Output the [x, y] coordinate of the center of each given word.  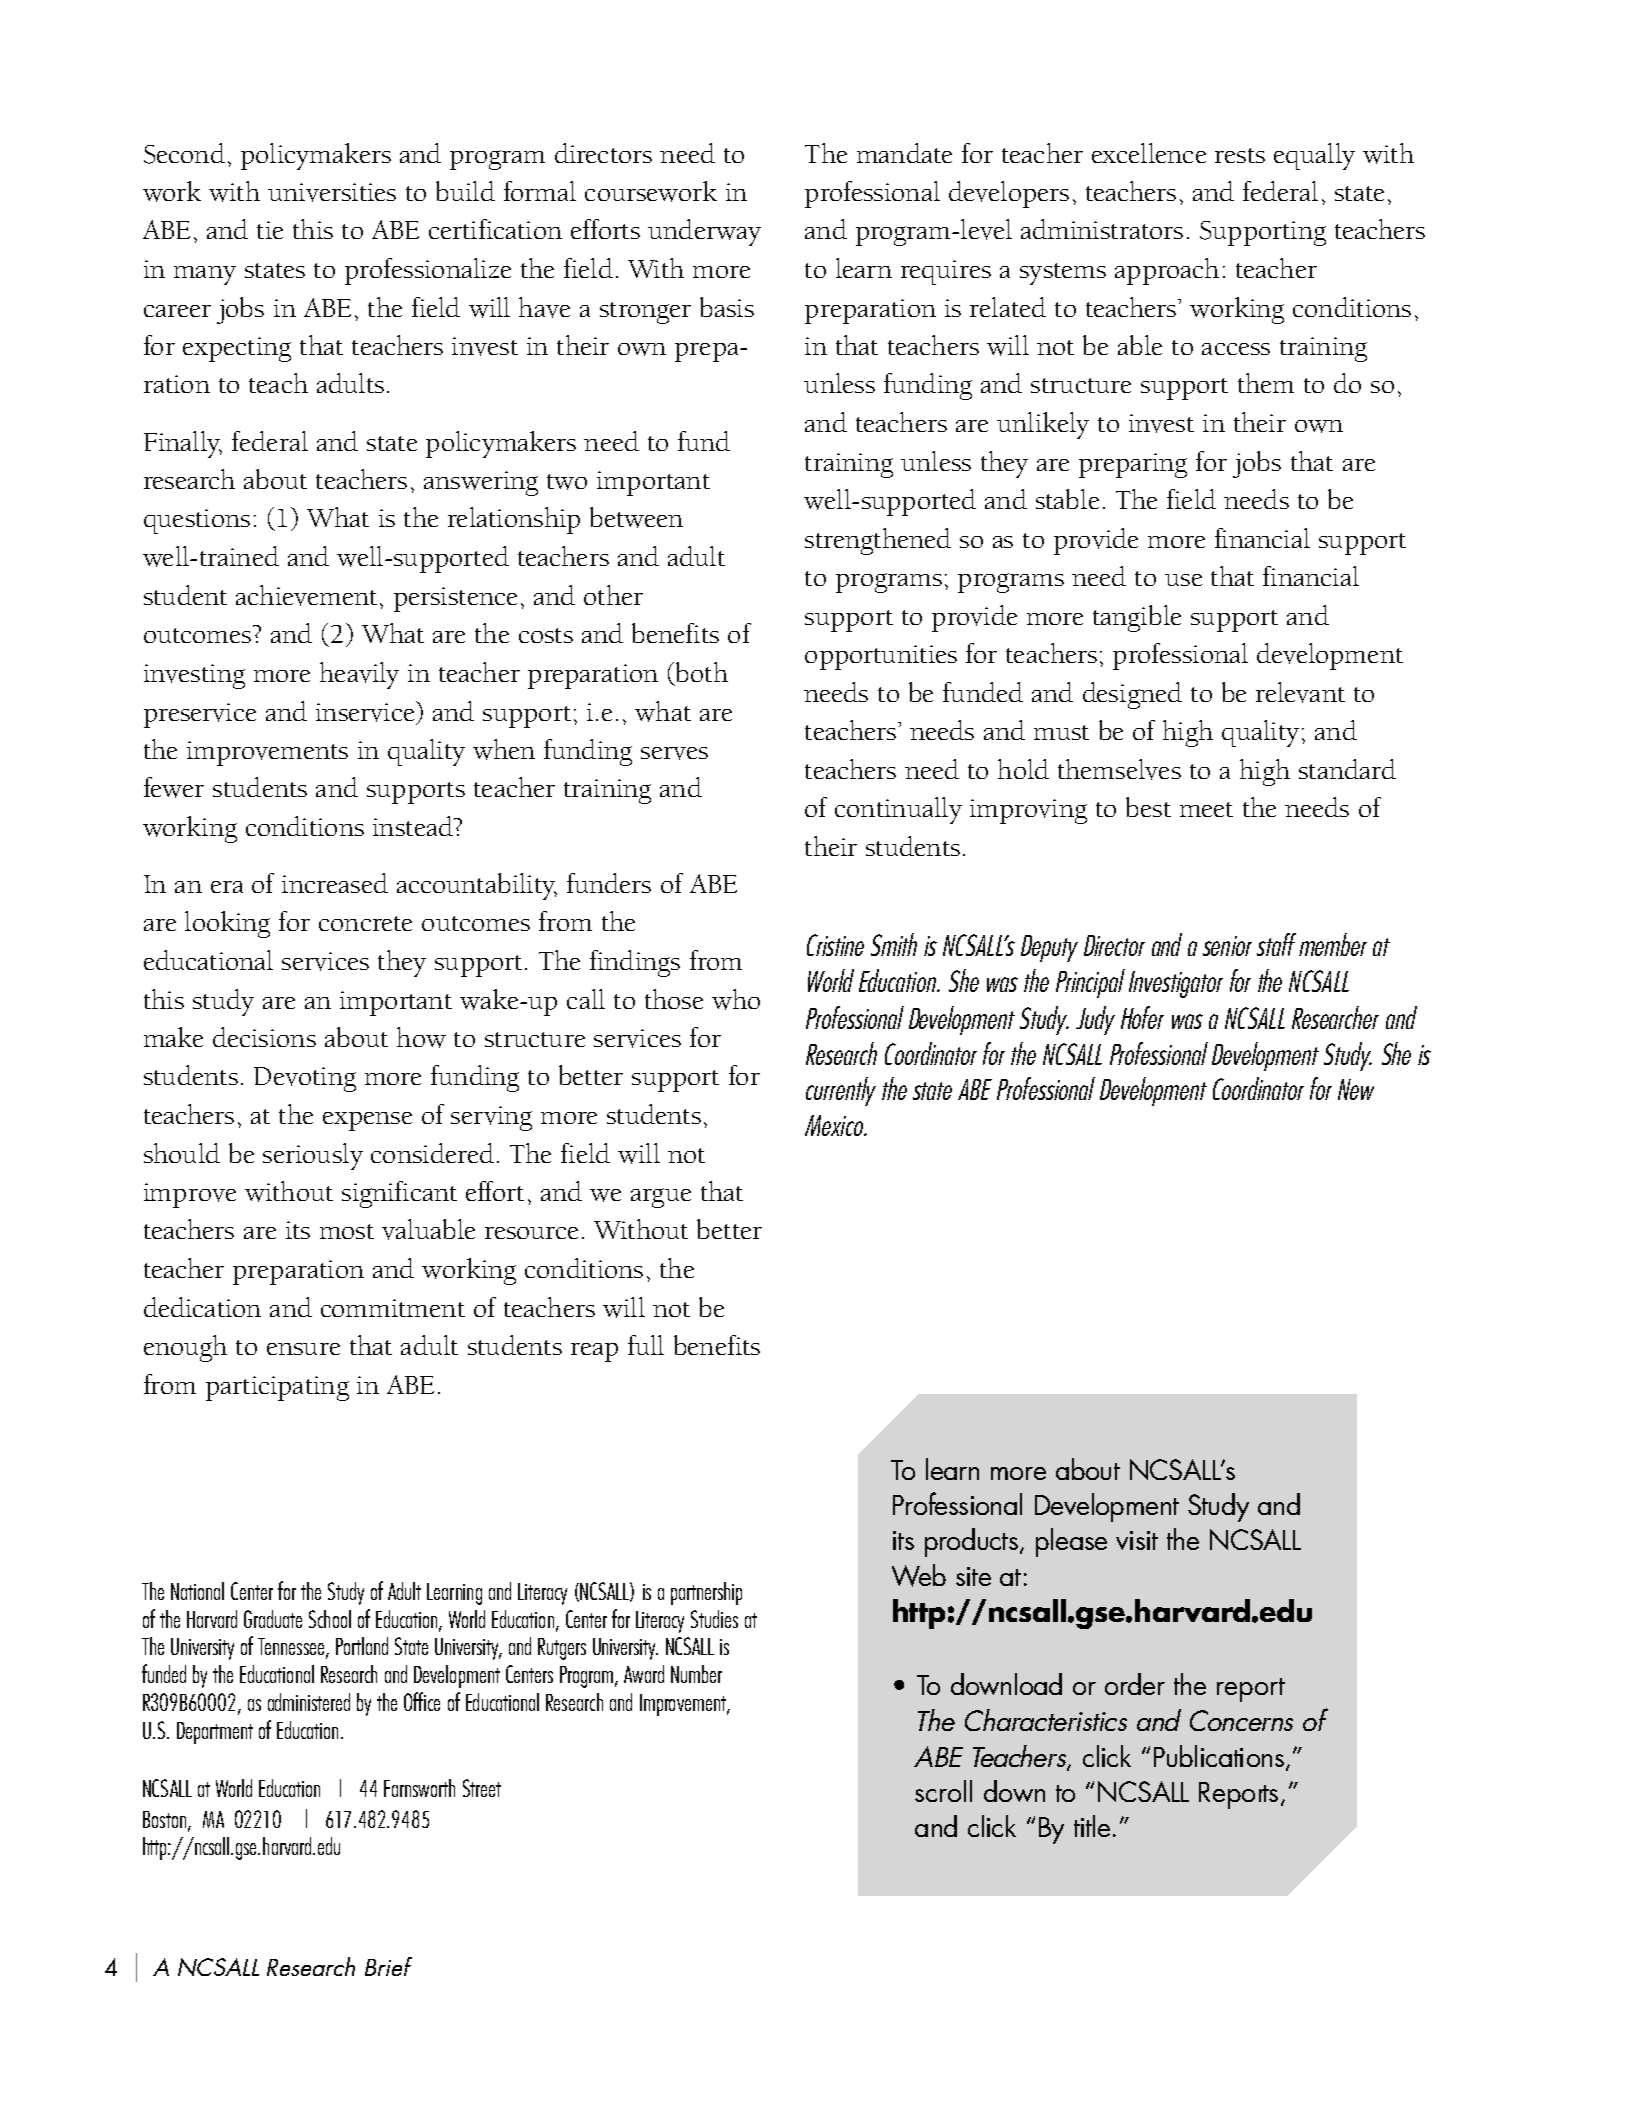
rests [1240, 155]
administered [309, 1702]
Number [696, 1674]
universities [332, 192]
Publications [1219, 1756]
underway [704, 232]
